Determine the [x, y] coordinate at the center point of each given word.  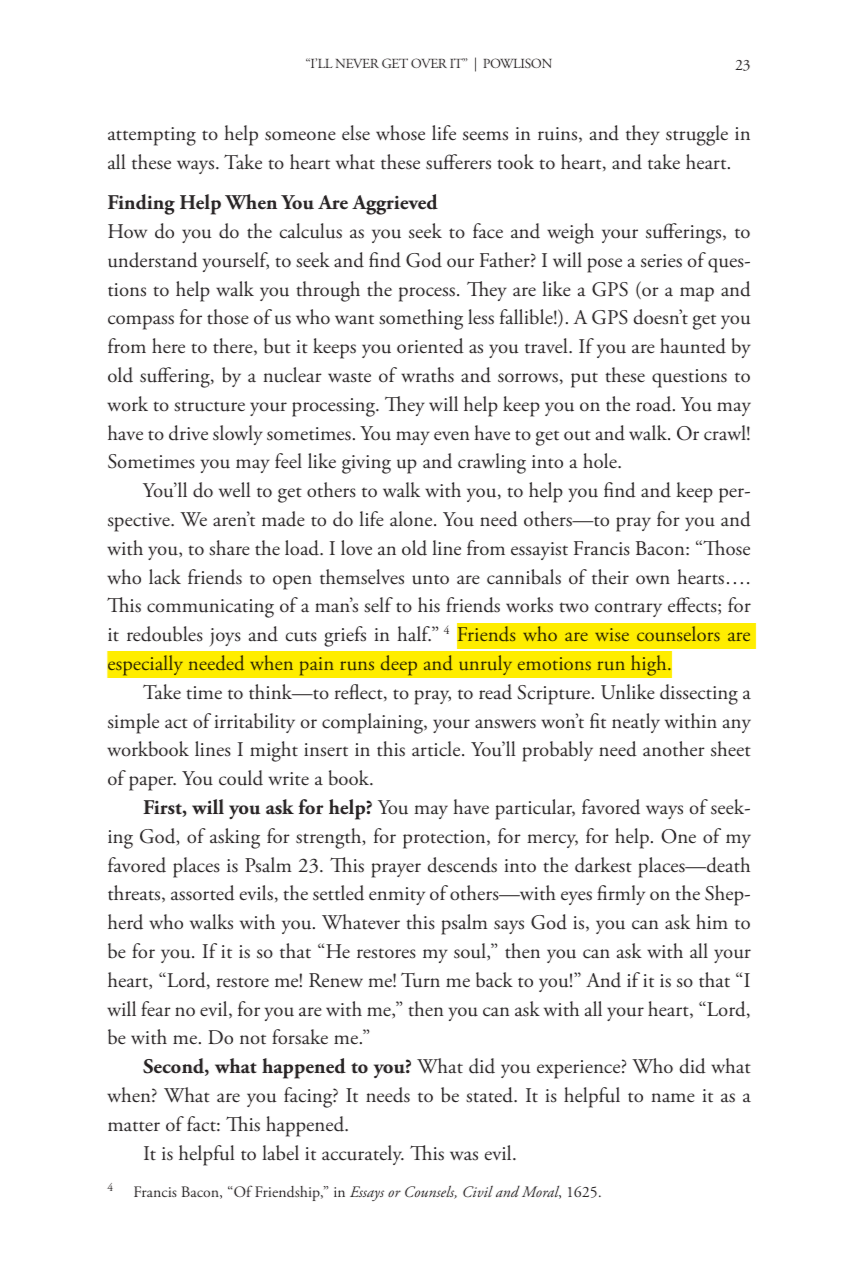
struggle [697, 135]
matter [134, 1126]
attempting [152, 136]
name [673, 1098]
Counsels [431, 1192]
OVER [429, 63]
